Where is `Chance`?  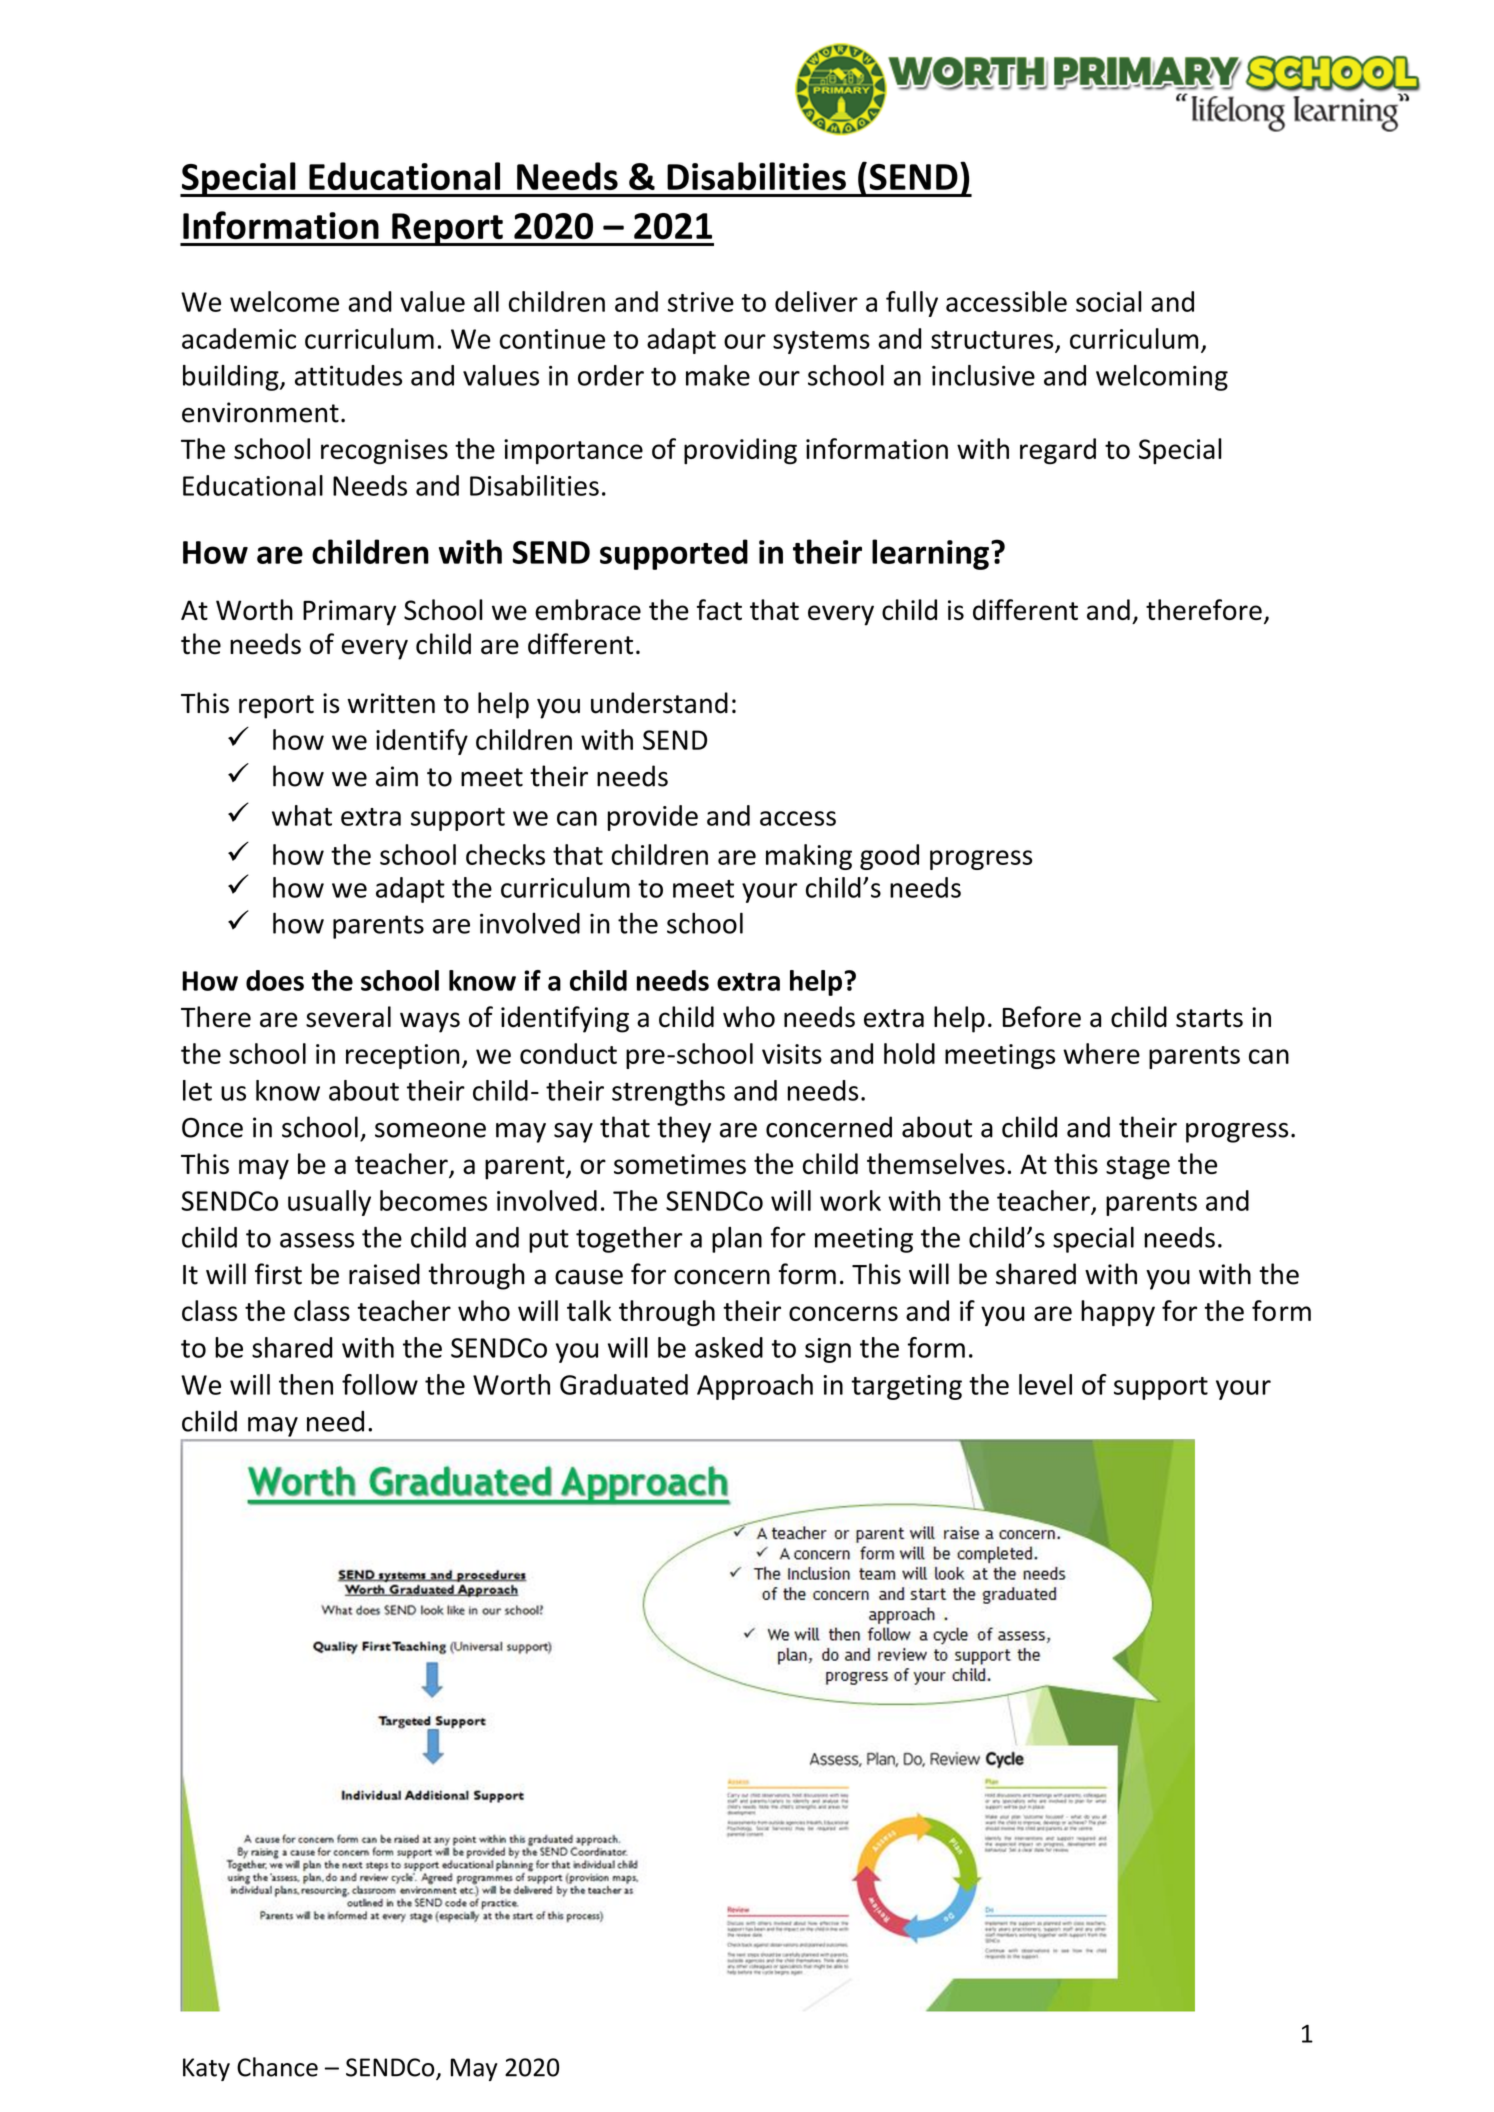 Chance is located at coordinates (277, 2067).
